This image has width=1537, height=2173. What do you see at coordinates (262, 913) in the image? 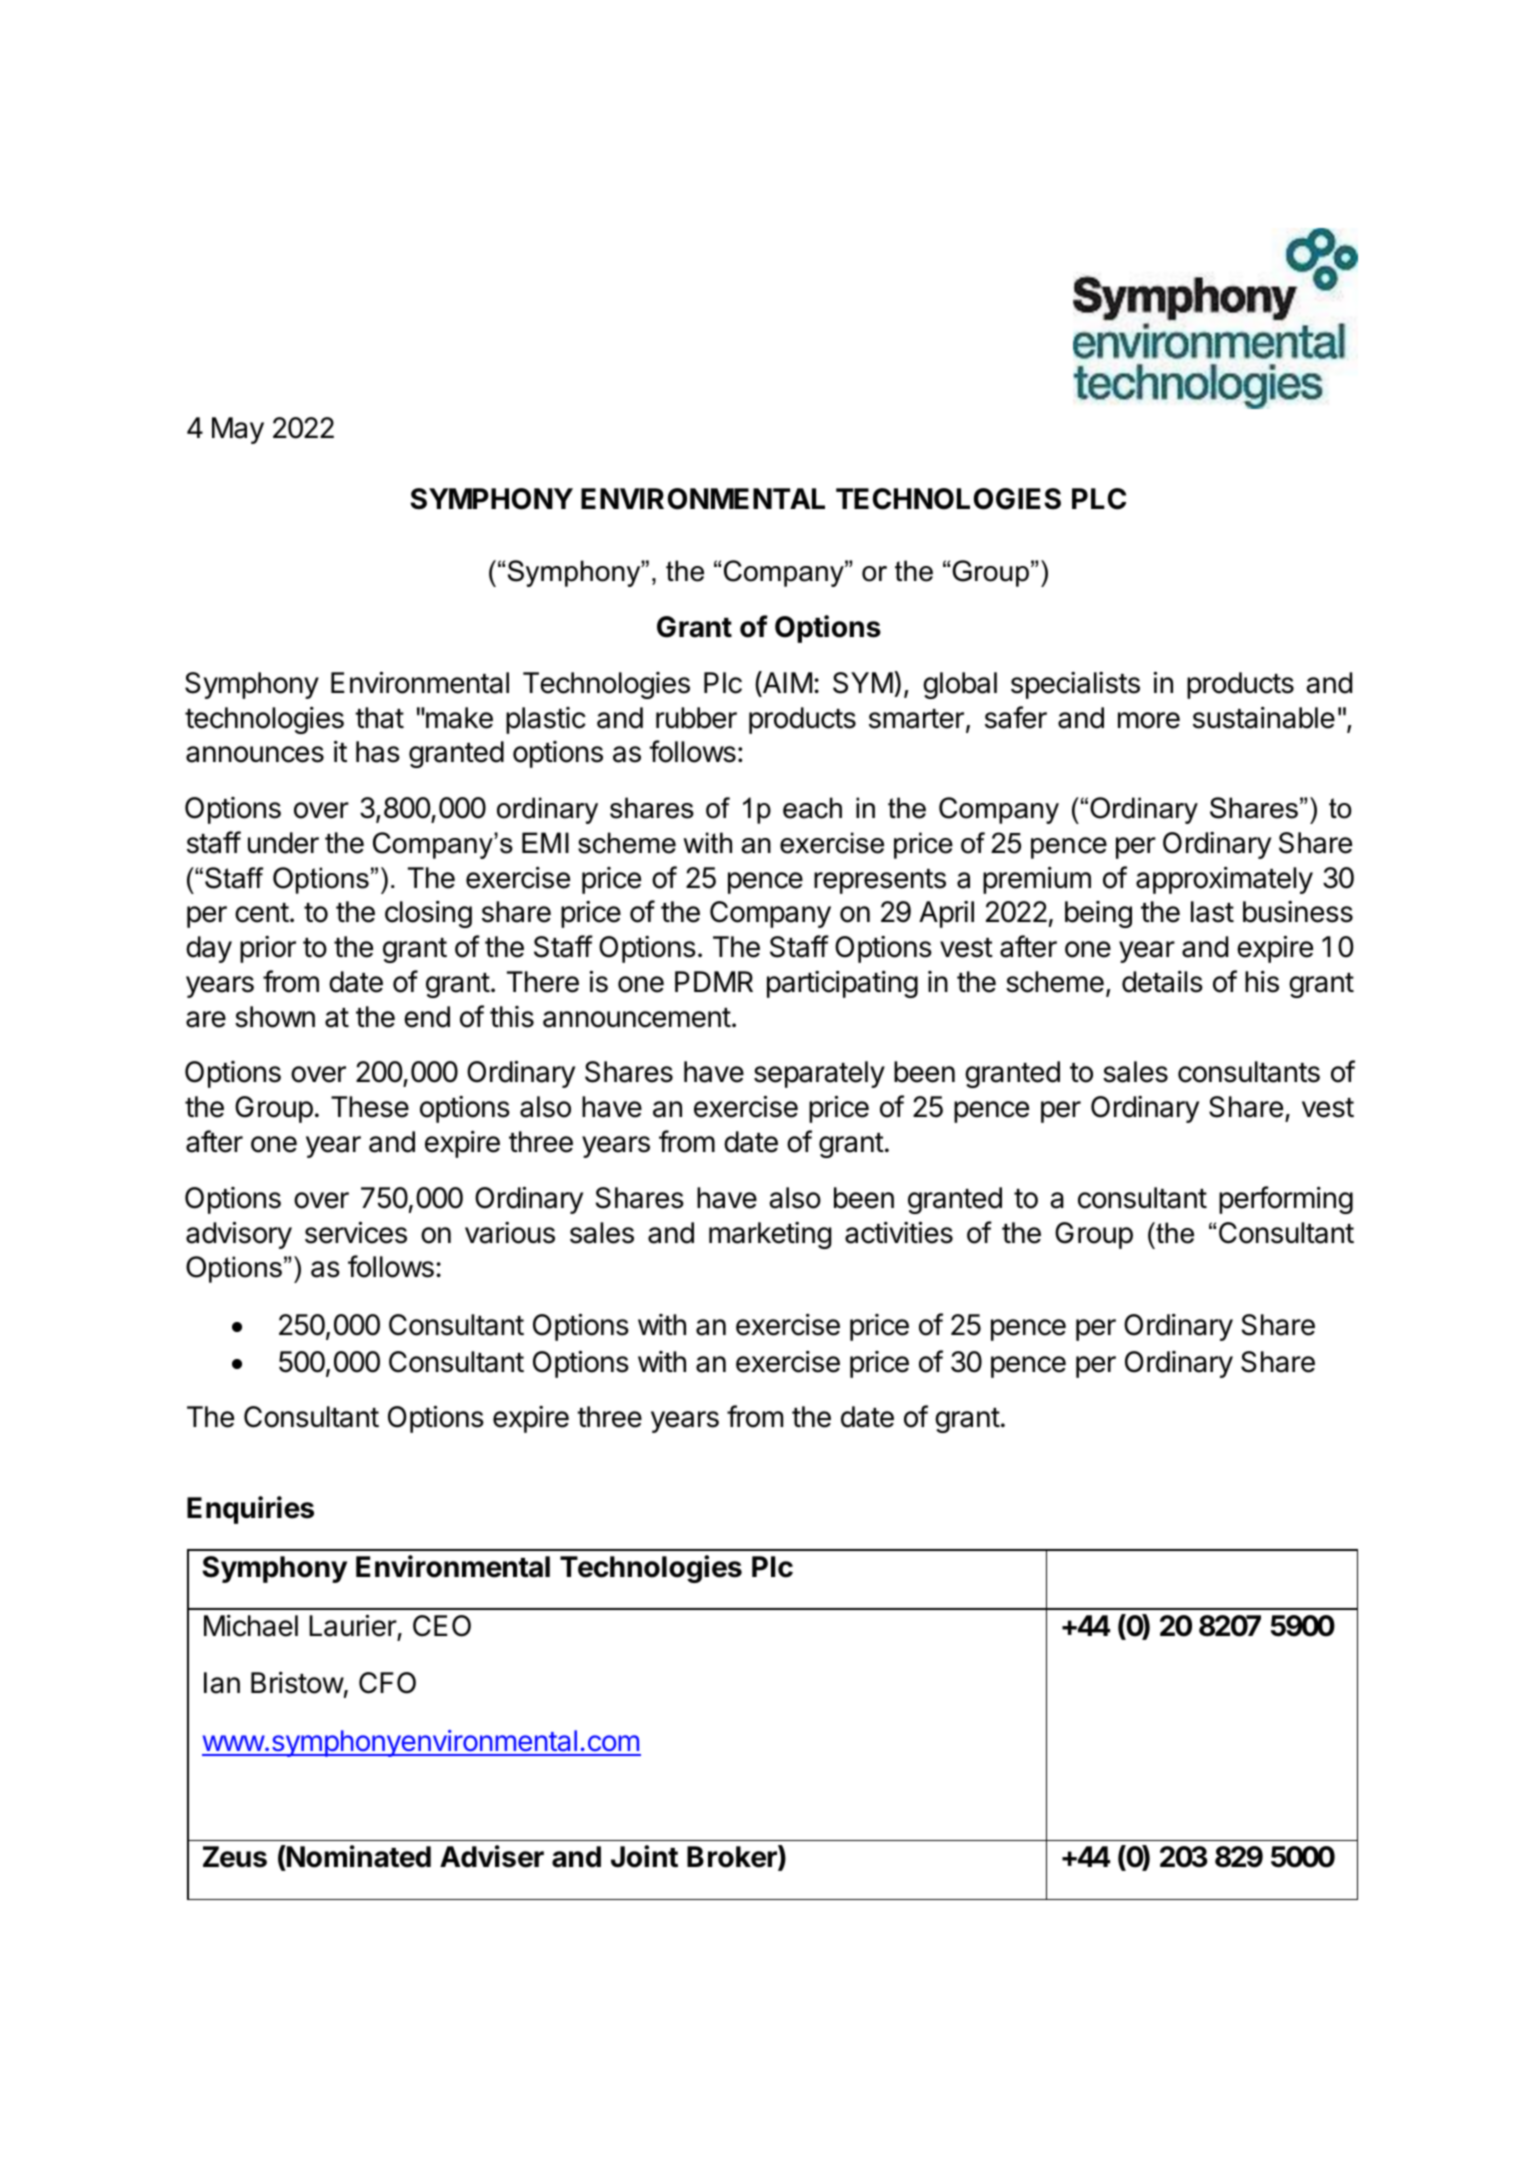
I see `cent` at bounding box center [262, 913].
